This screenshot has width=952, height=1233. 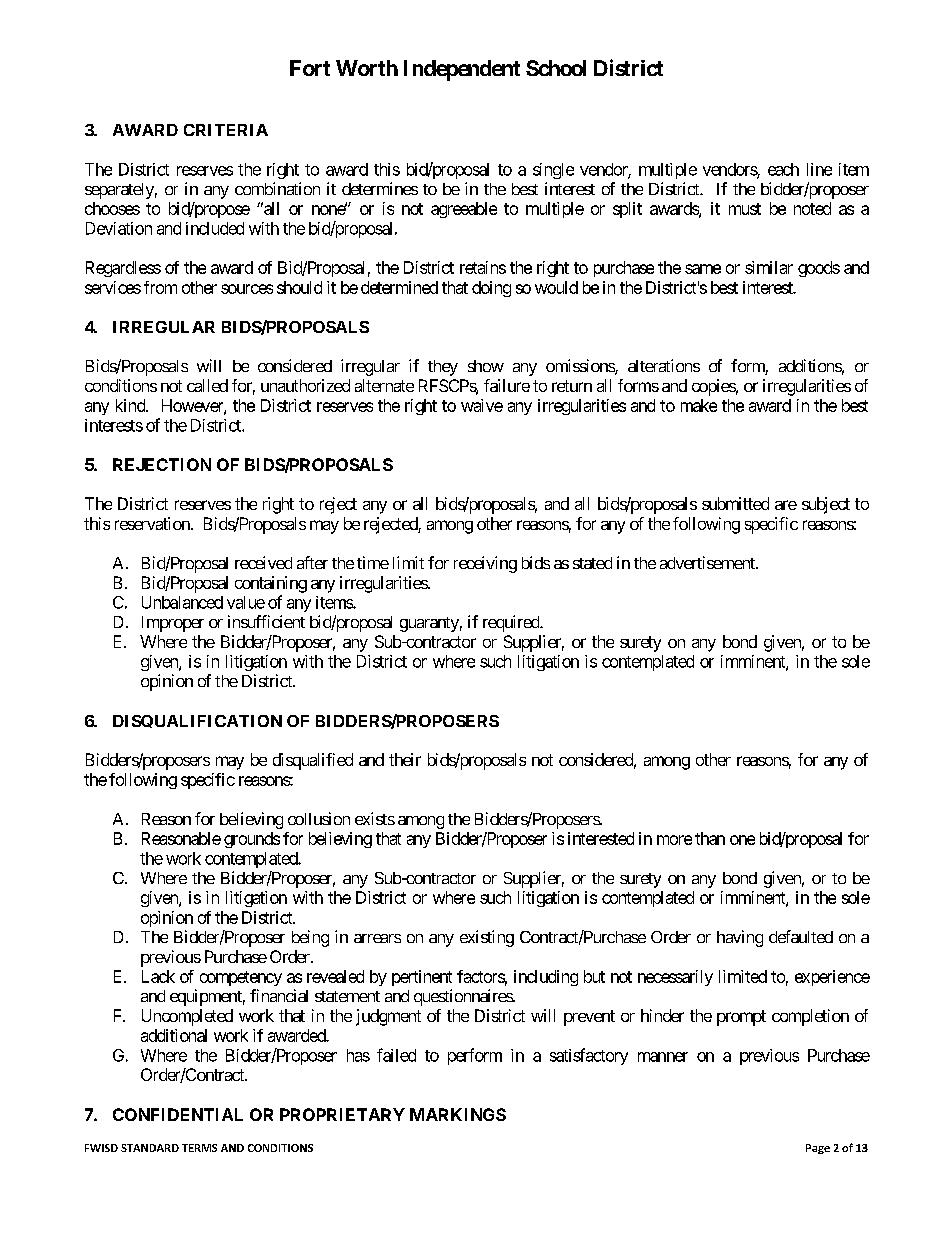 I want to click on CRITERIA, so click(x=226, y=130).
